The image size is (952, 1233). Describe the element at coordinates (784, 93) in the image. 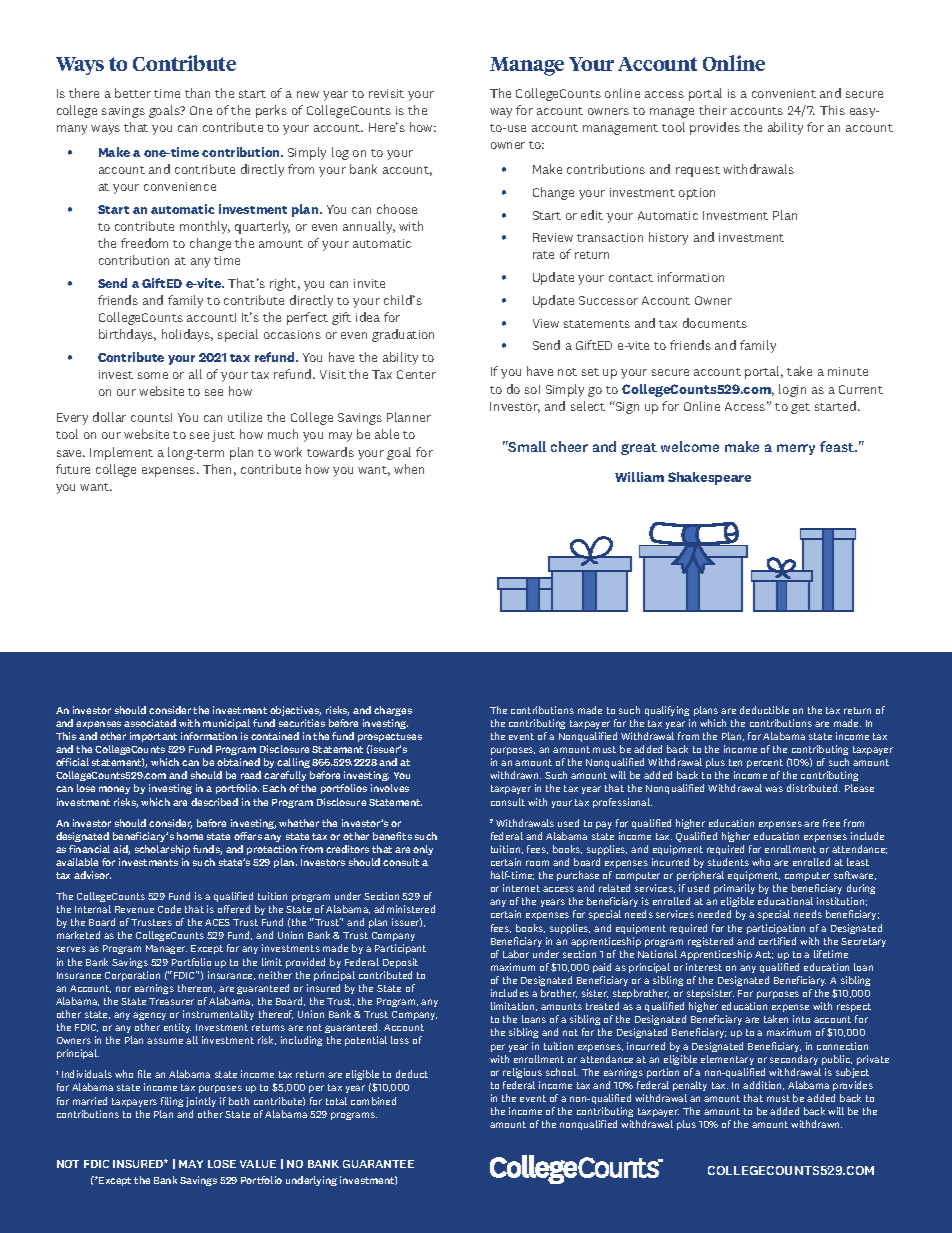

I see `convenient` at that location.
